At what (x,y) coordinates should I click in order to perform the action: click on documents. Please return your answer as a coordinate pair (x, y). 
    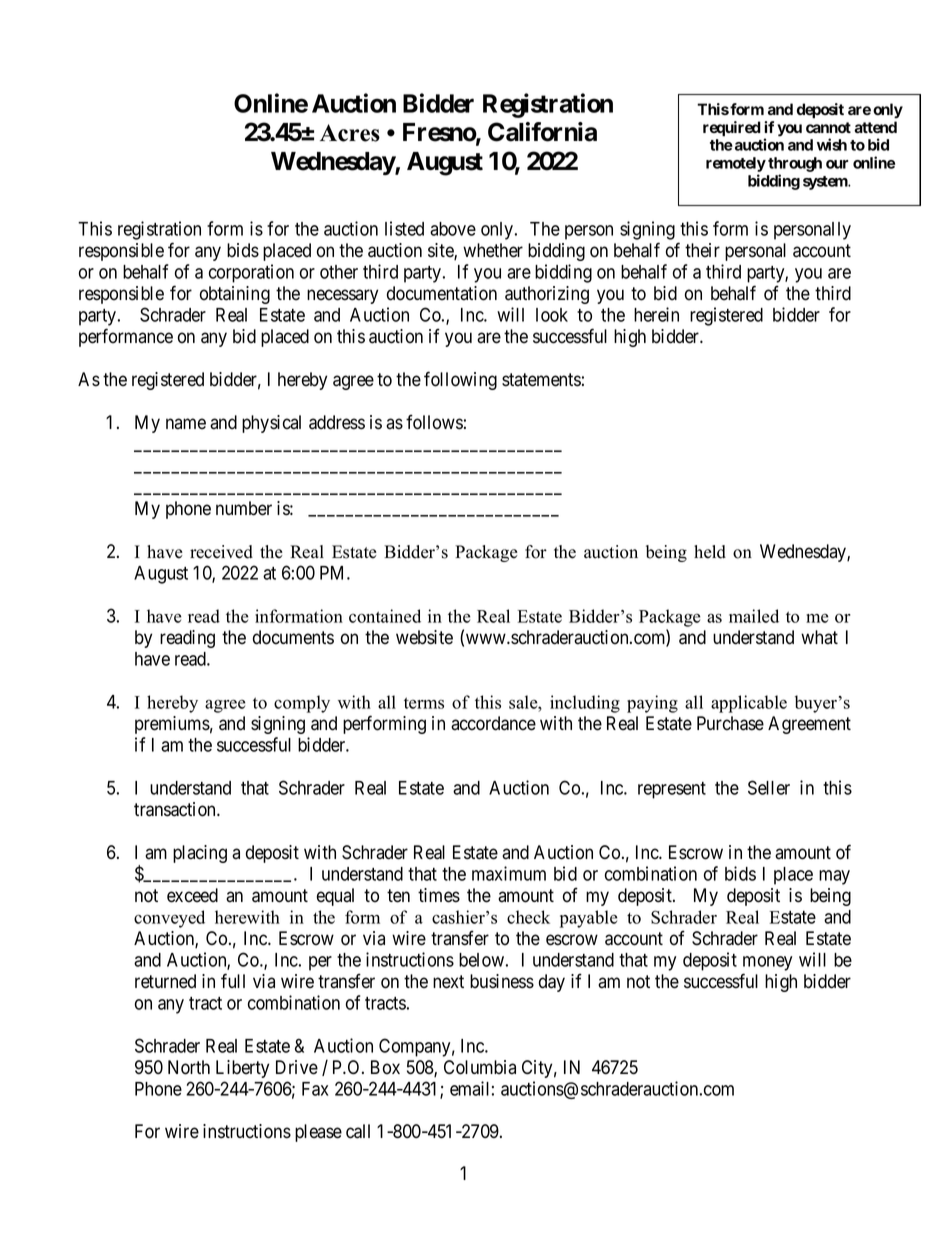
    Looking at the image, I should click on (293, 637).
